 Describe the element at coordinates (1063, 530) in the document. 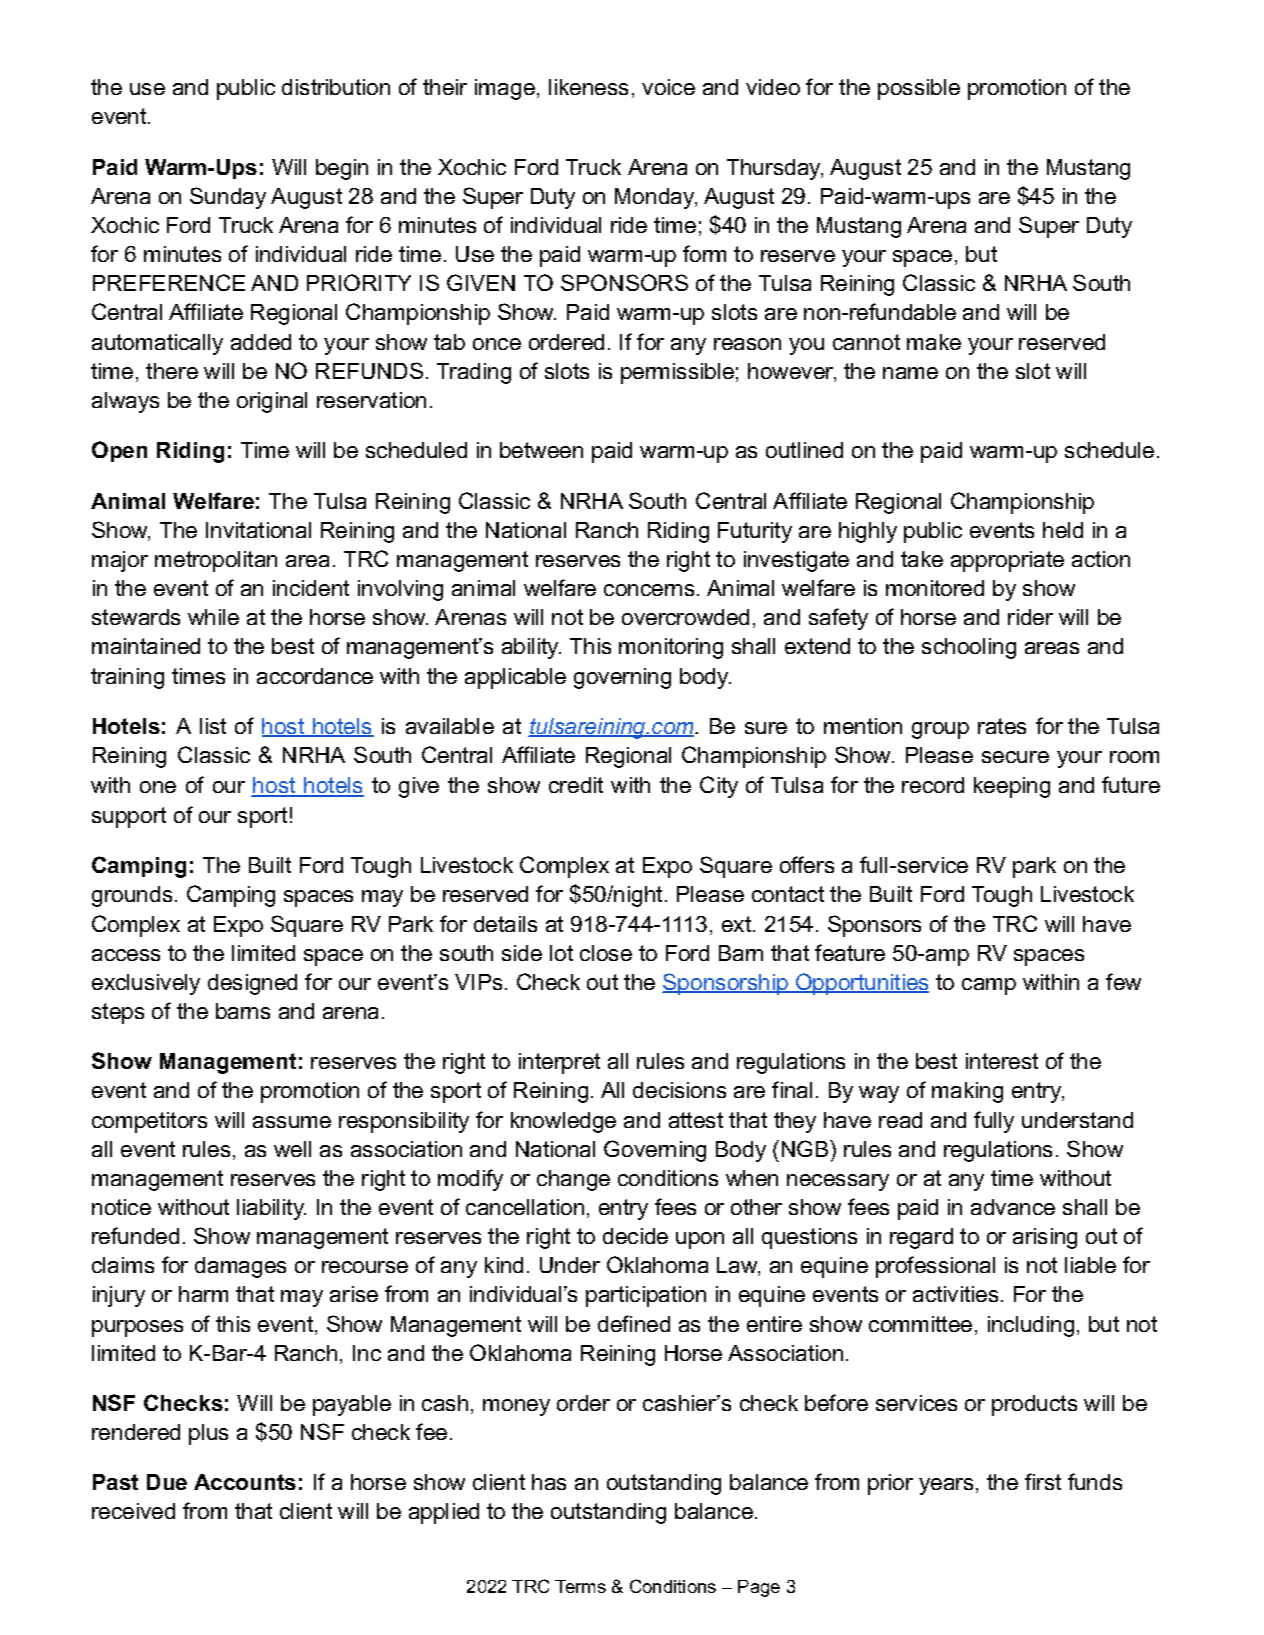

I see `held` at that location.
